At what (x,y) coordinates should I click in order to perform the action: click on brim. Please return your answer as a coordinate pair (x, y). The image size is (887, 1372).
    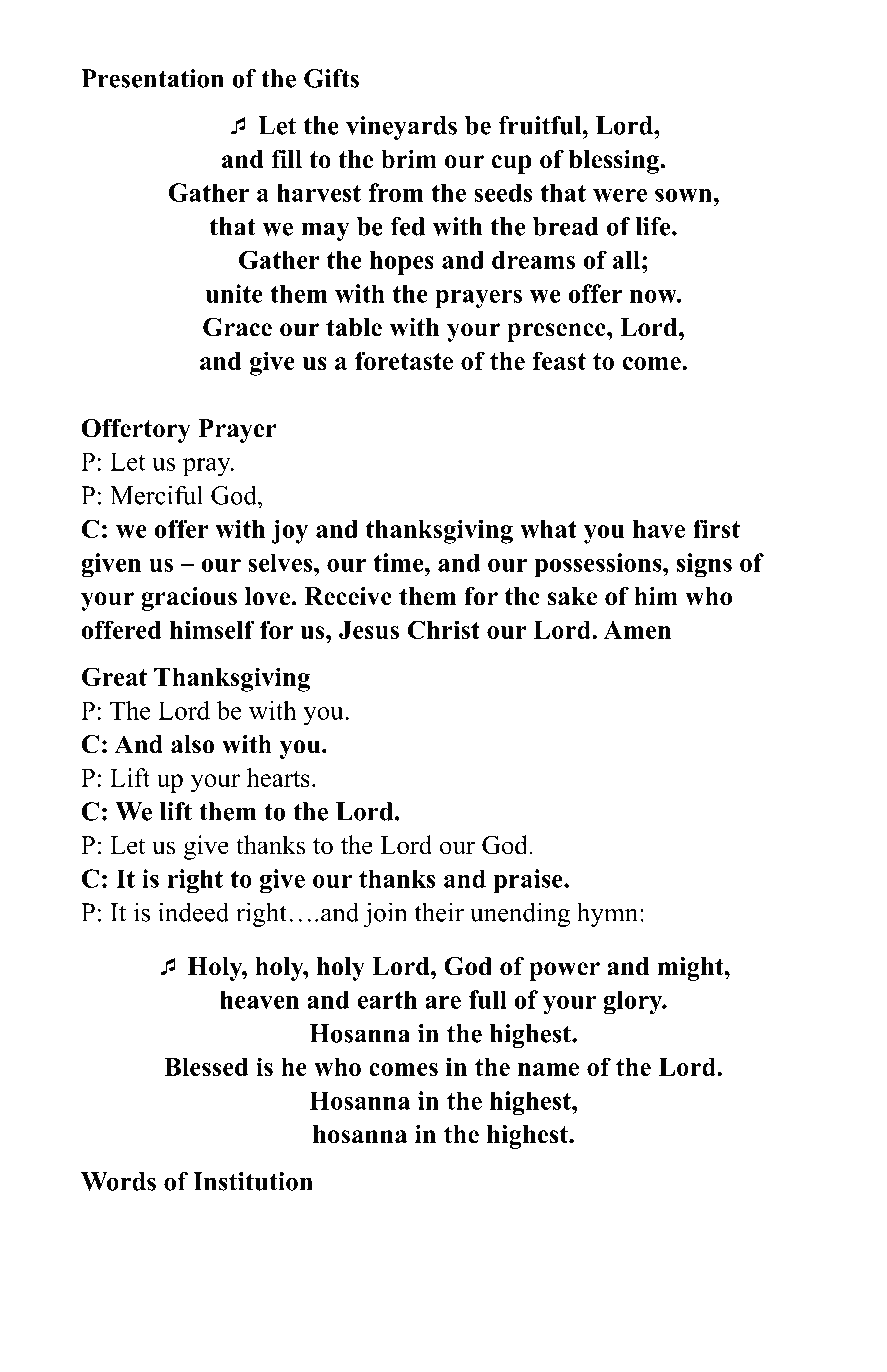
    Looking at the image, I should click on (409, 159).
